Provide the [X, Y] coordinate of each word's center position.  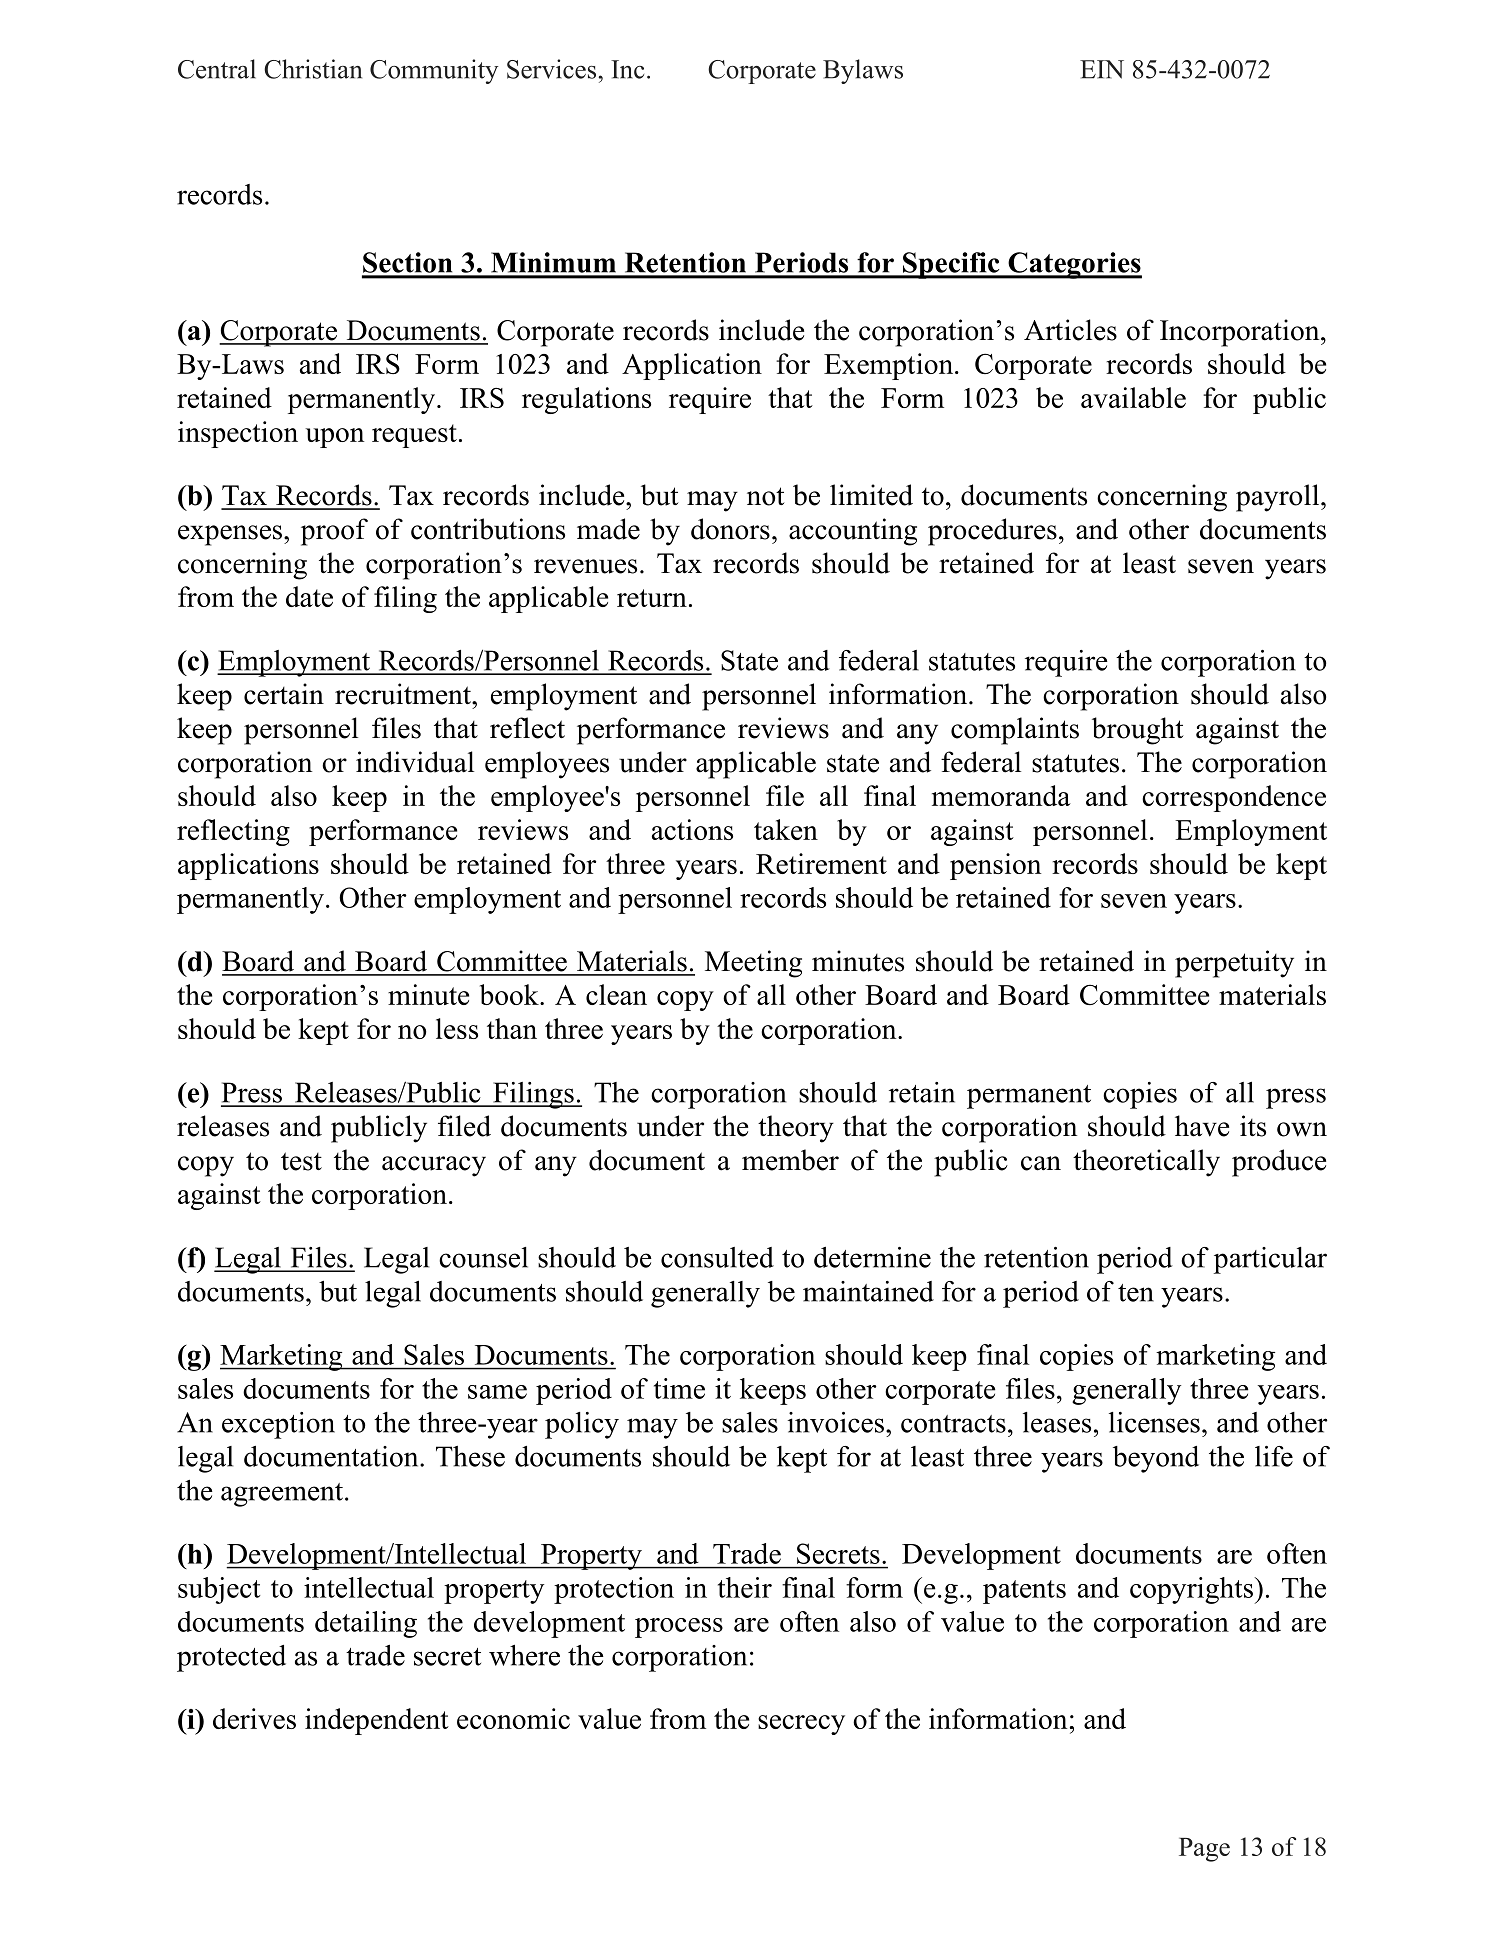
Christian [313, 69]
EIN [1102, 69]
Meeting [753, 964]
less [457, 1028]
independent [377, 1721]
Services [553, 69]
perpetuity [1234, 964]
